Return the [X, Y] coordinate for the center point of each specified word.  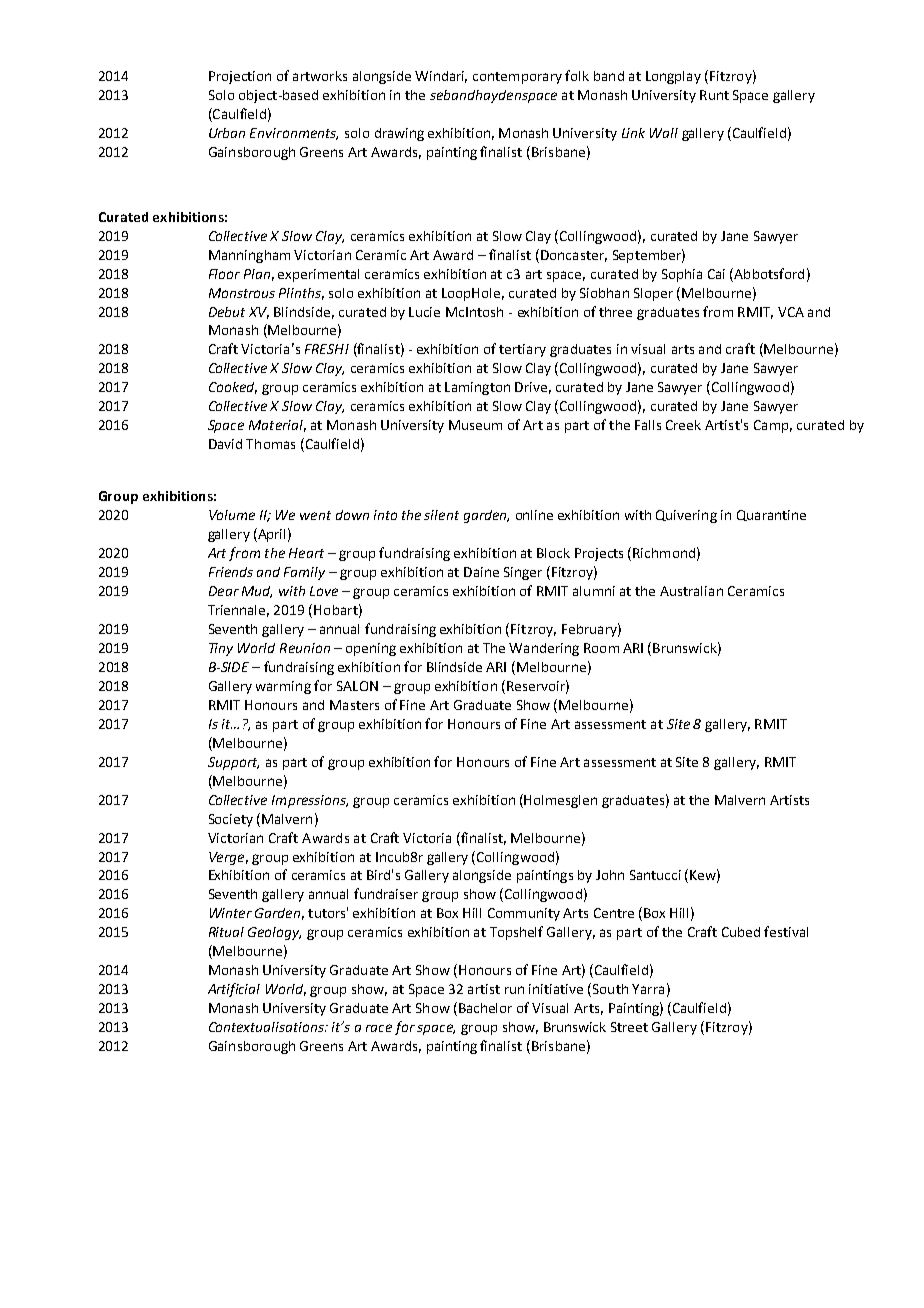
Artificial [234, 990]
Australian [691, 591]
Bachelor [485, 1008]
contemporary [517, 78]
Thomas [270, 444]
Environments [294, 134]
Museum [475, 425]
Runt [714, 95]
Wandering [544, 649]
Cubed [741, 932]
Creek [683, 425]
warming [283, 687]
